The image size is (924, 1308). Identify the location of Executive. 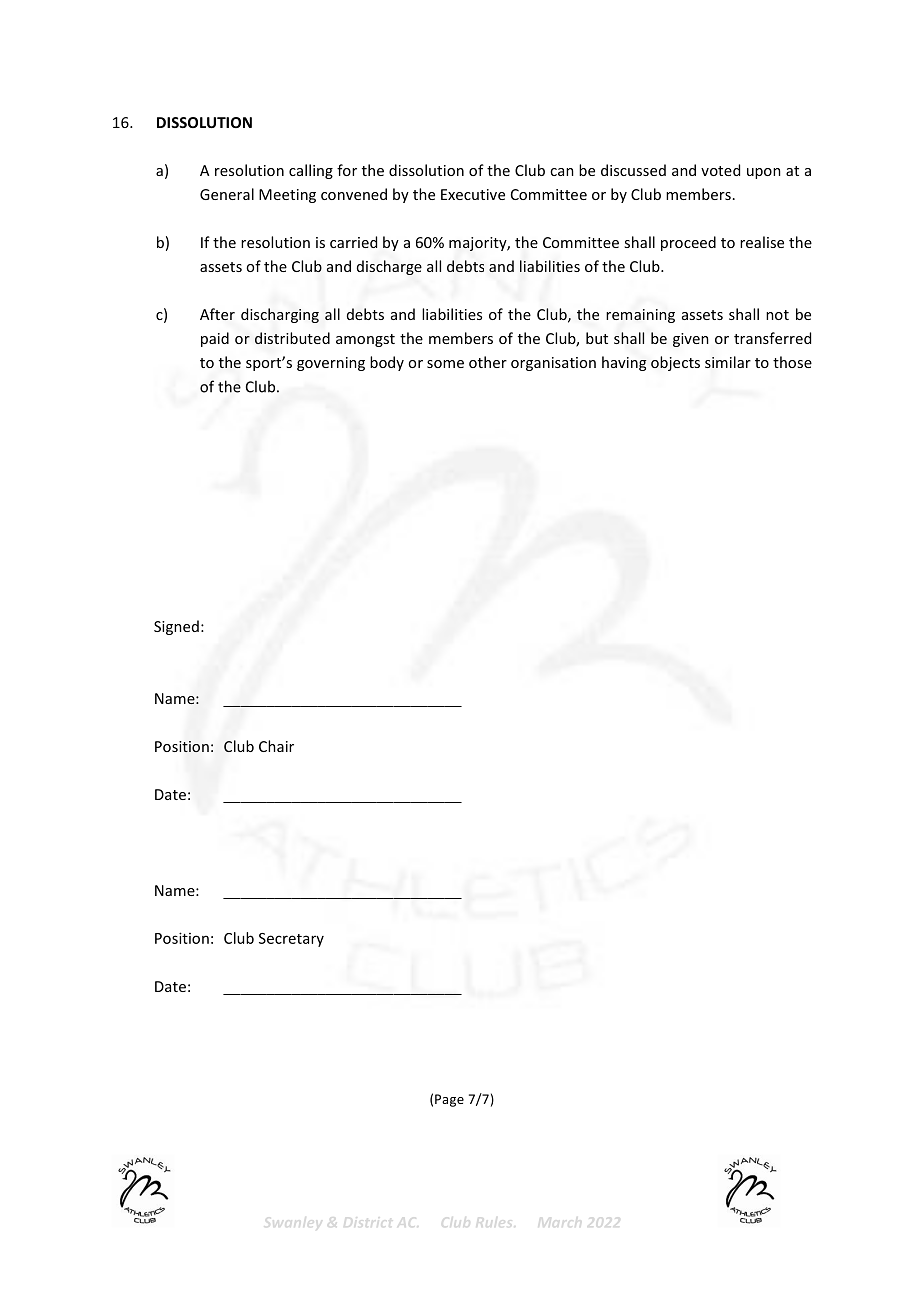
(473, 194).
